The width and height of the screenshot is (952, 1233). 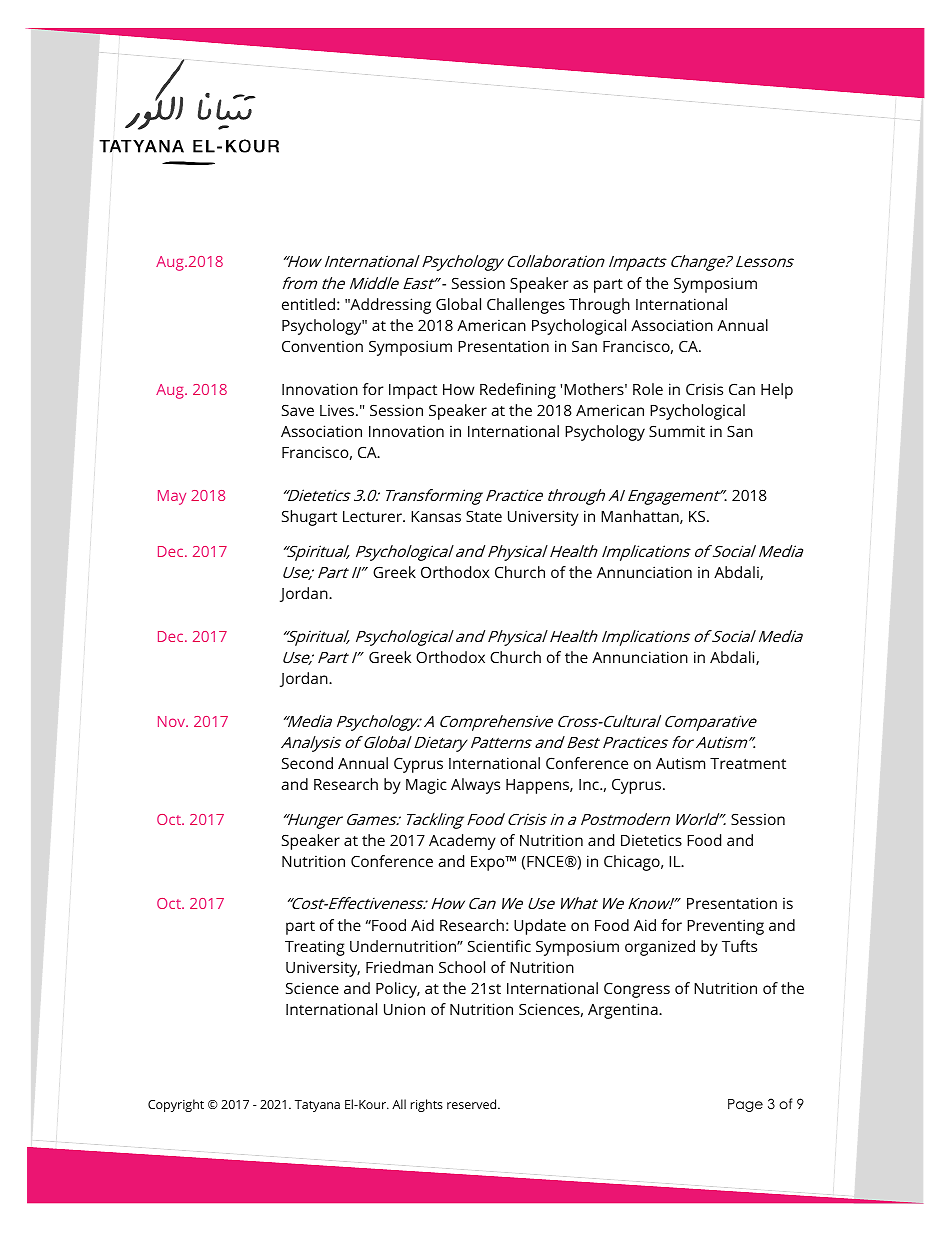 I want to click on State, so click(x=484, y=516).
